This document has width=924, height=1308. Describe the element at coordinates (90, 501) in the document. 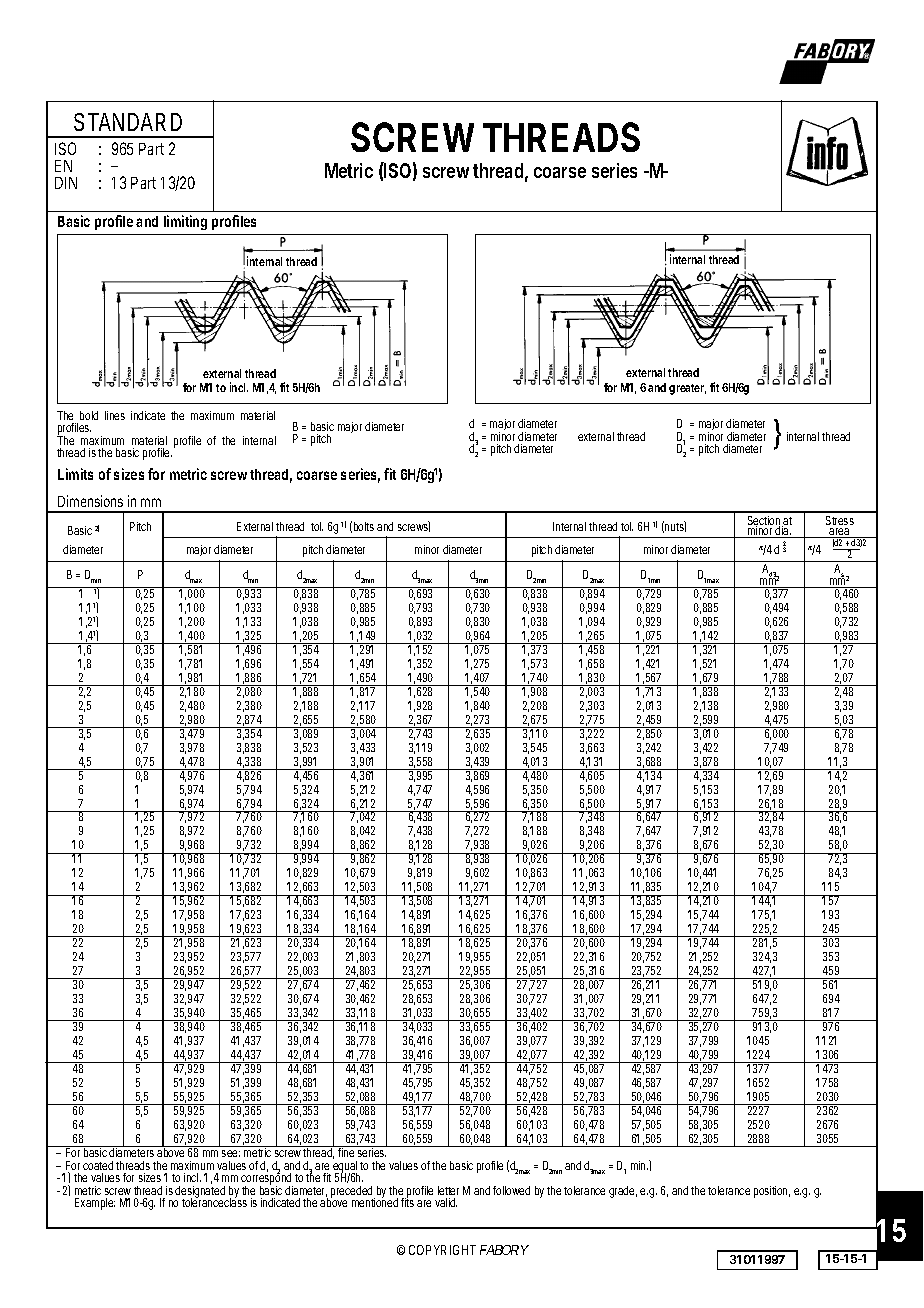

I see `Dimensions` at that location.
